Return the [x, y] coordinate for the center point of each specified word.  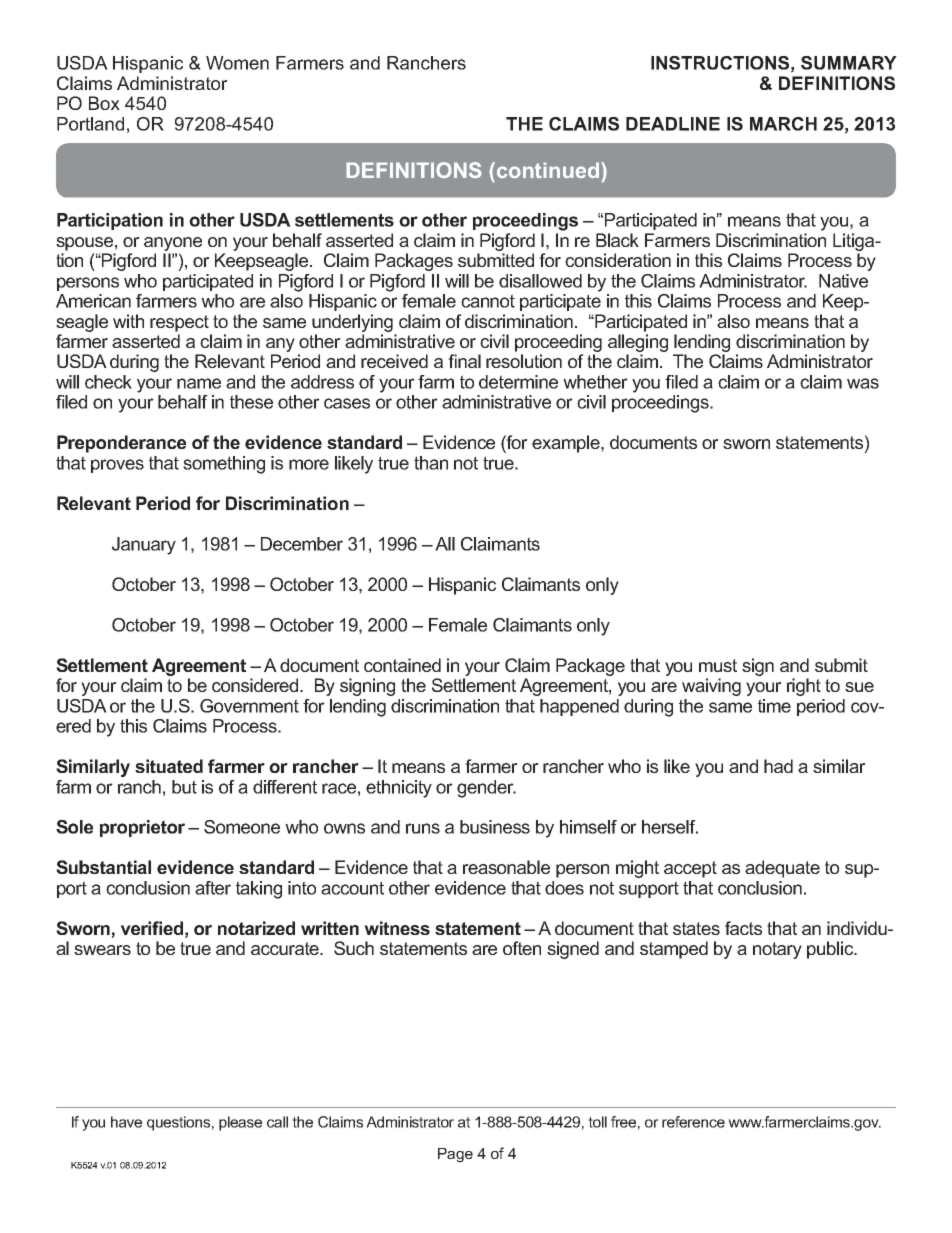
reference [693, 1122]
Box [104, 103]
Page [455, 1155]
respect [179, 323]
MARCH [783, 124]
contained [402, 665]
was [863, 383]
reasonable [506, 867]
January [144, 546]
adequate [782, 869]
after [213, 888]
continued [549, 170]
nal [469, 361]
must [718, 665]
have [126, 1122]
